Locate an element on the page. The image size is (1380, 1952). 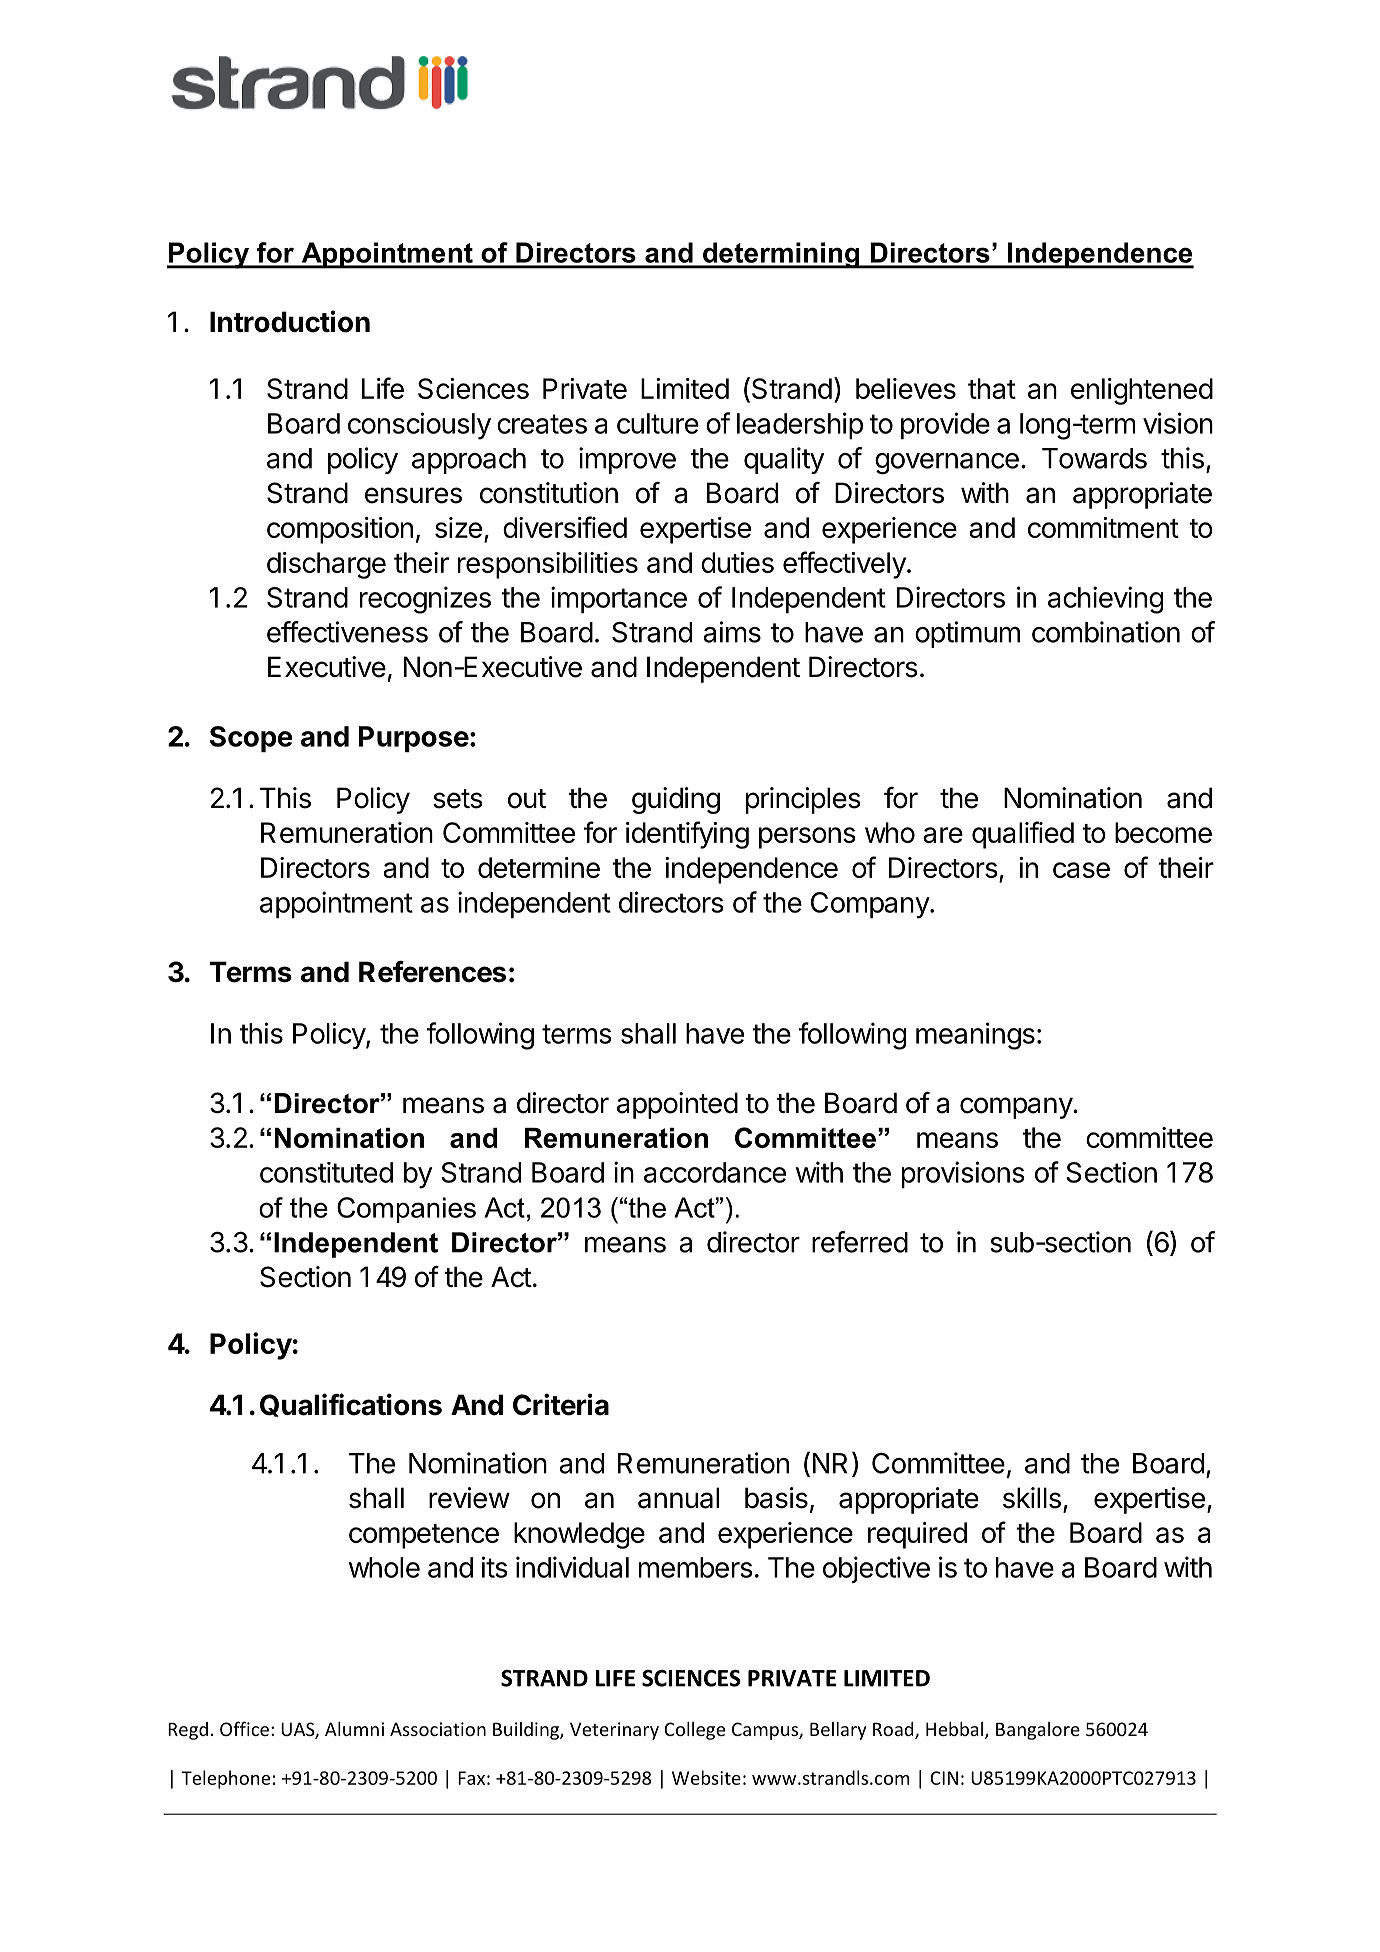
References is located at coordinates (432, 972).
